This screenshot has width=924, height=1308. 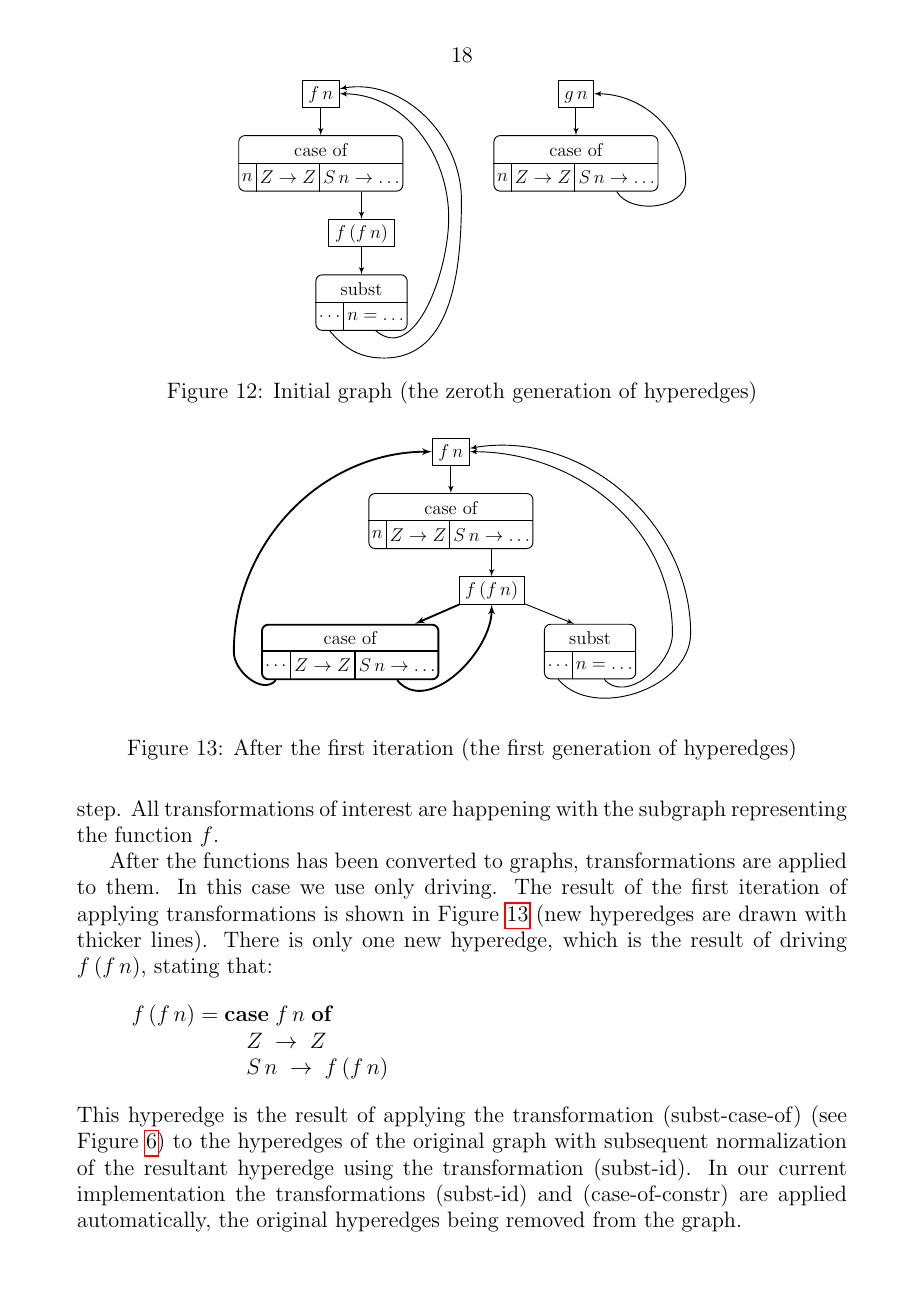 What do you see at coordinates (473, 1221) in the screenshot?
I see `being` at bounding box center [473, 1221].
